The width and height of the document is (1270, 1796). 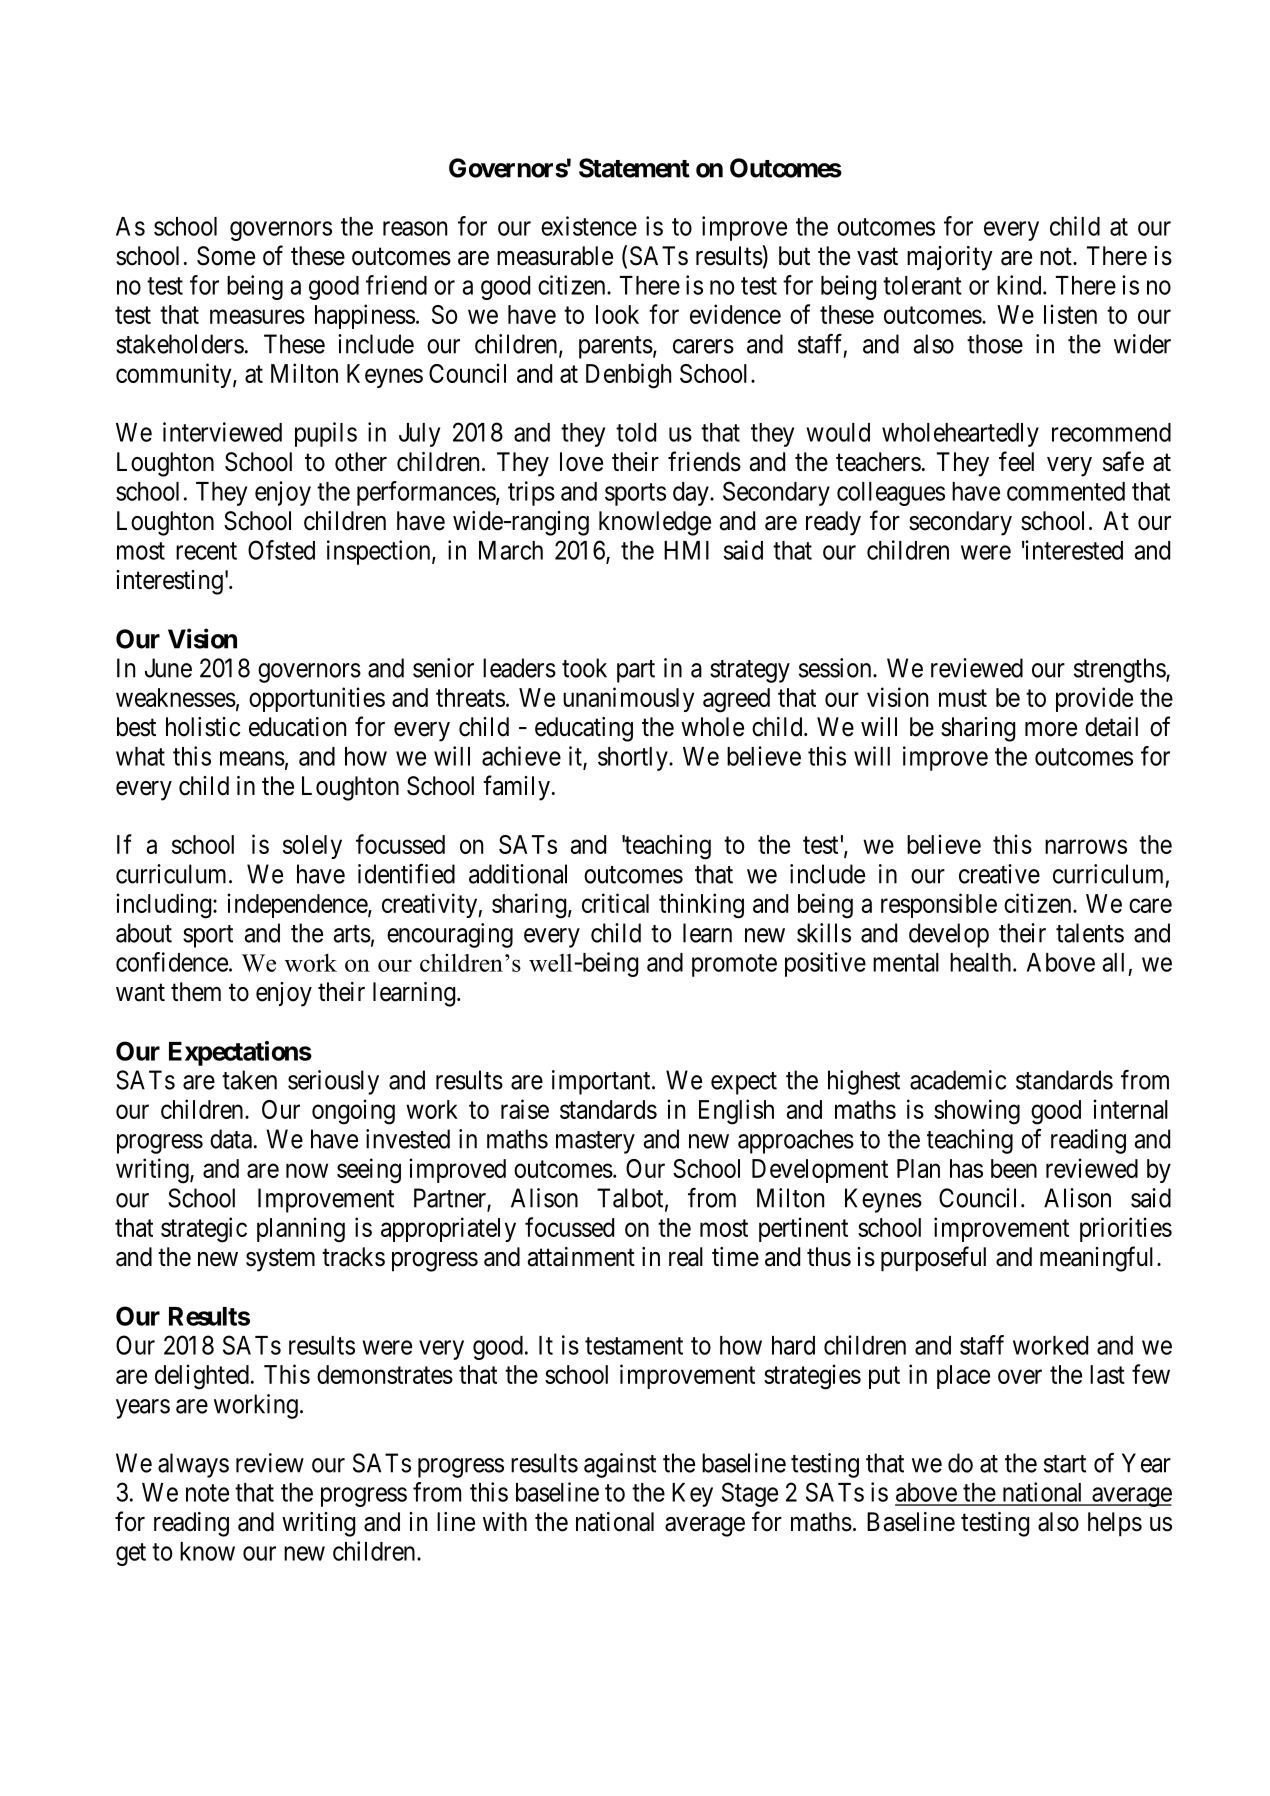 What do you see at coordinates (686, 550) in the document?
I see `HMI` at bounding box center [686, 550].
